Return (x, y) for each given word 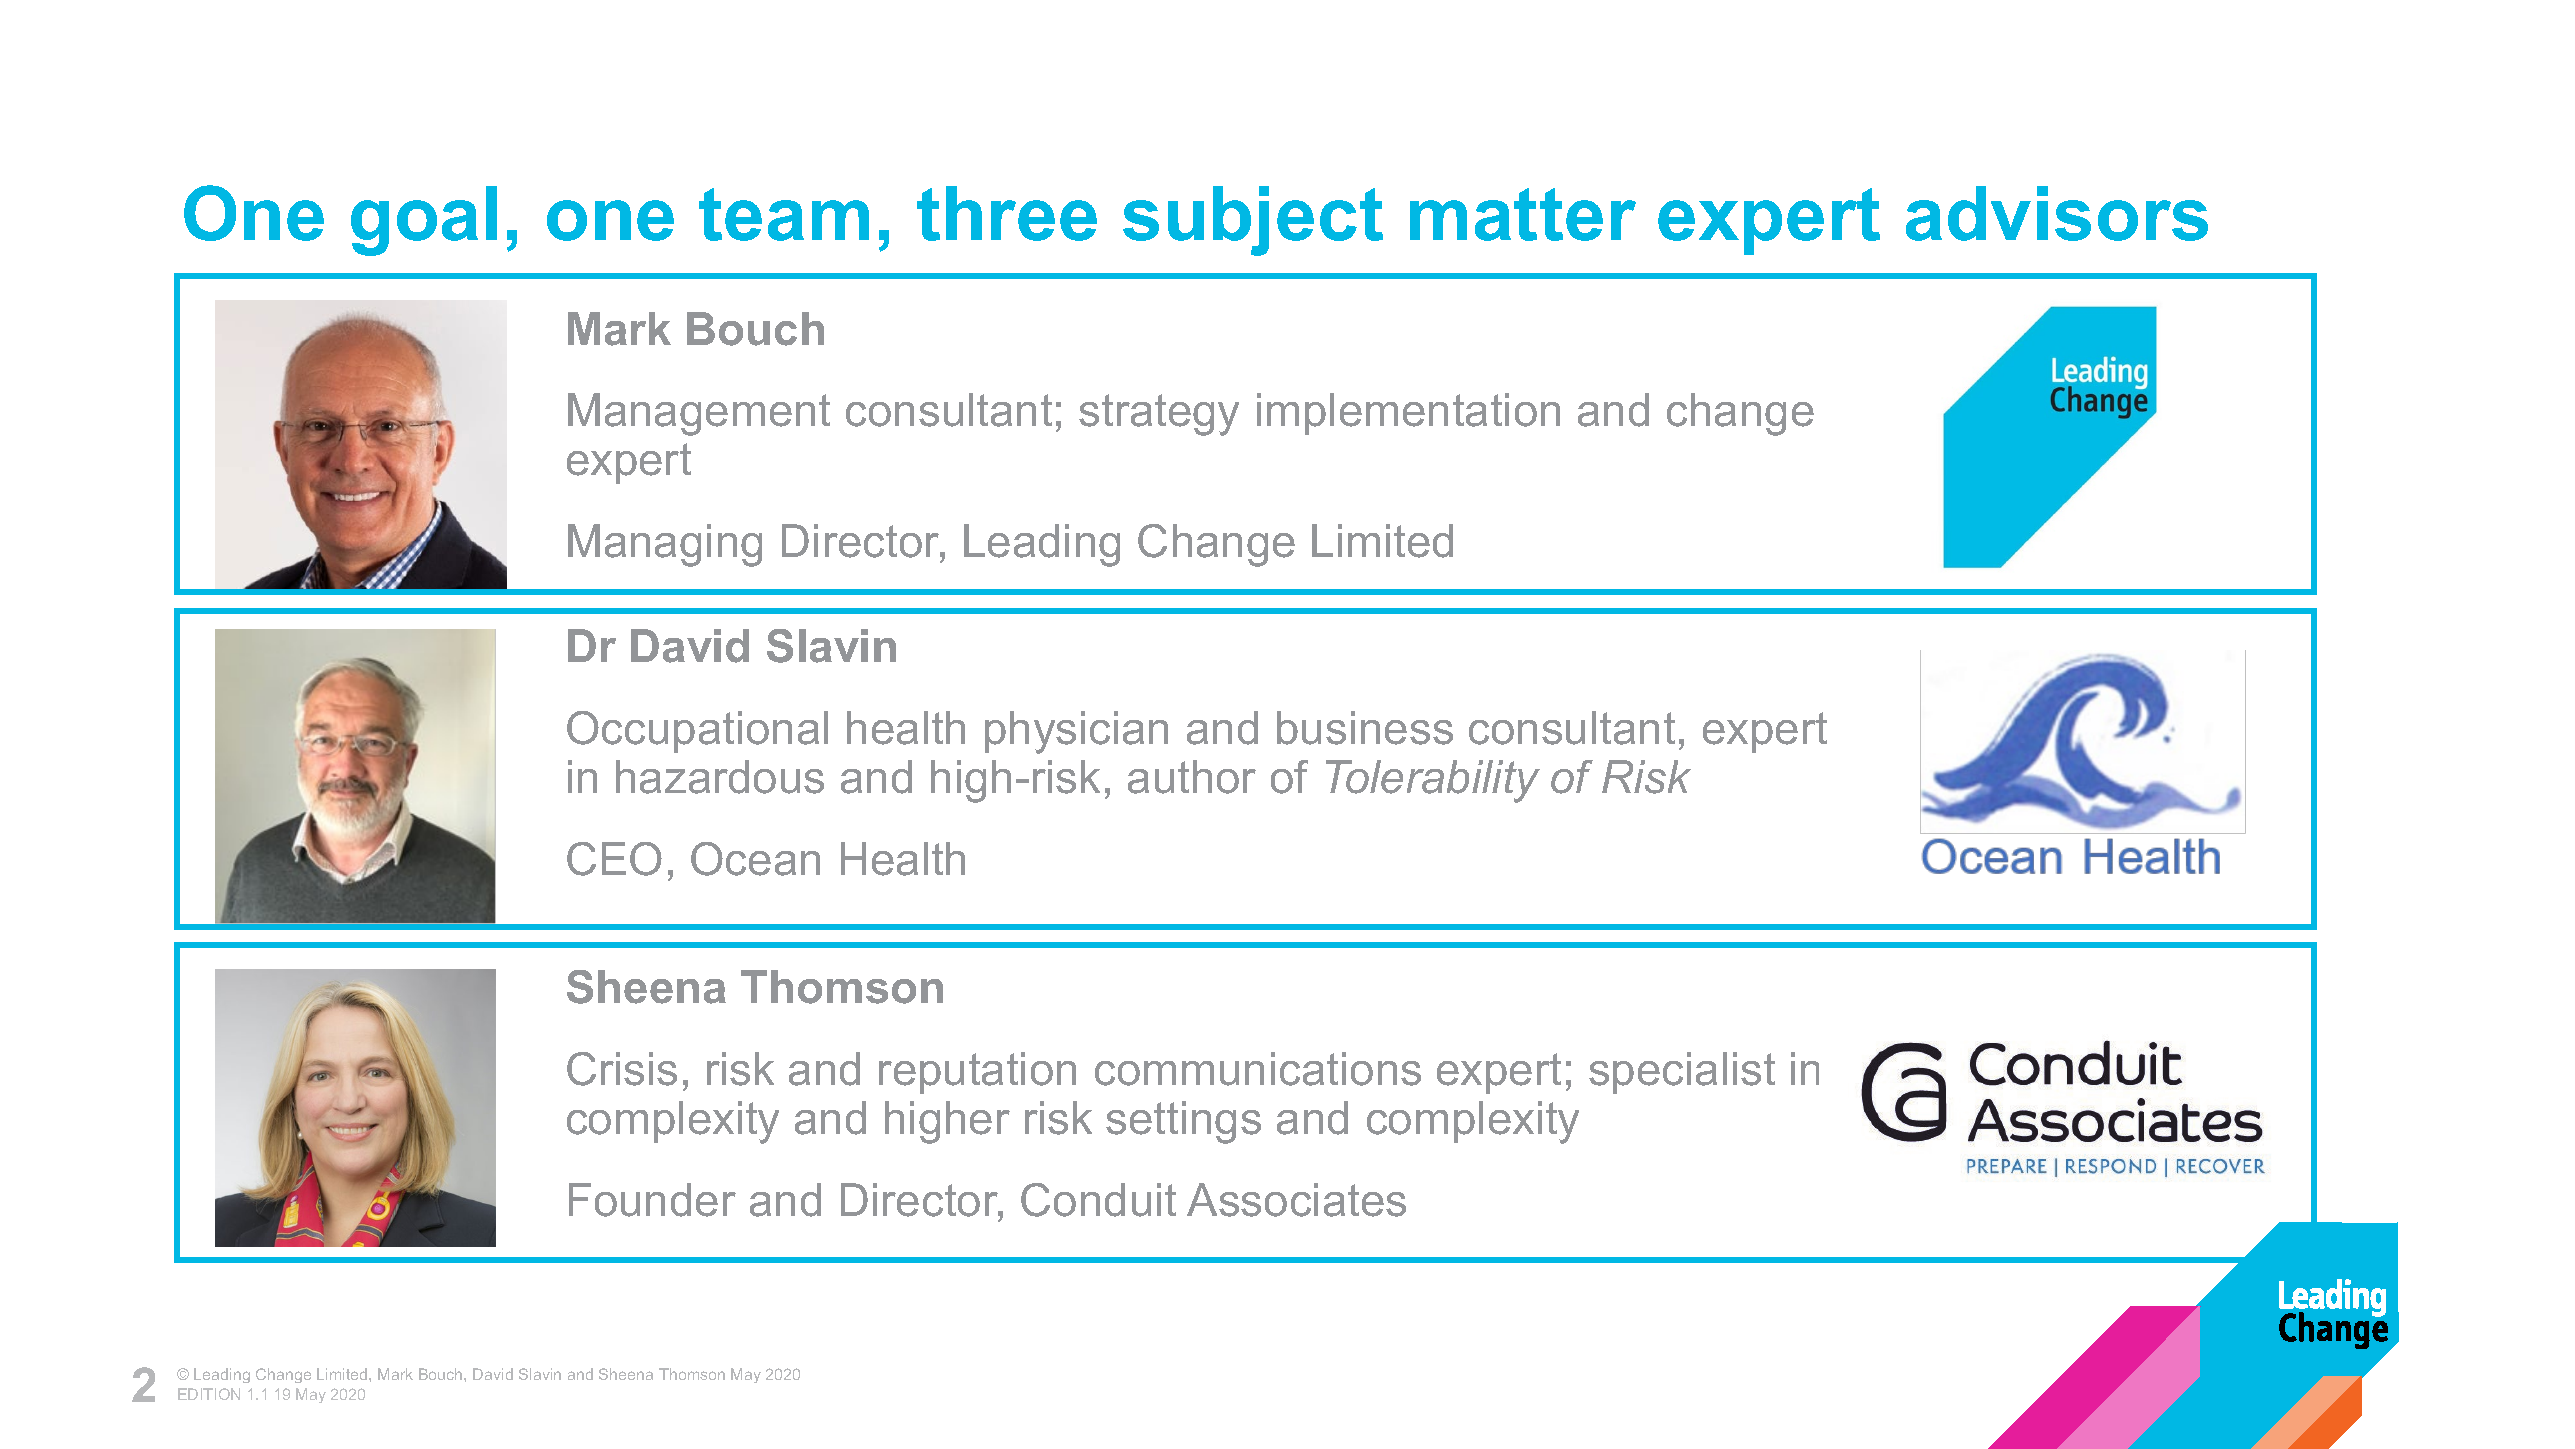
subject (1253, 221)
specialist (1682, 1073)
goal (424, 221)
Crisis (622, 1069)
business (1365, 728)
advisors (2057, 213)
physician (1076, 732)
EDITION (209, 1394)
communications (1258, 1069)
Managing (665, 545)
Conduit (1098, 1200)
